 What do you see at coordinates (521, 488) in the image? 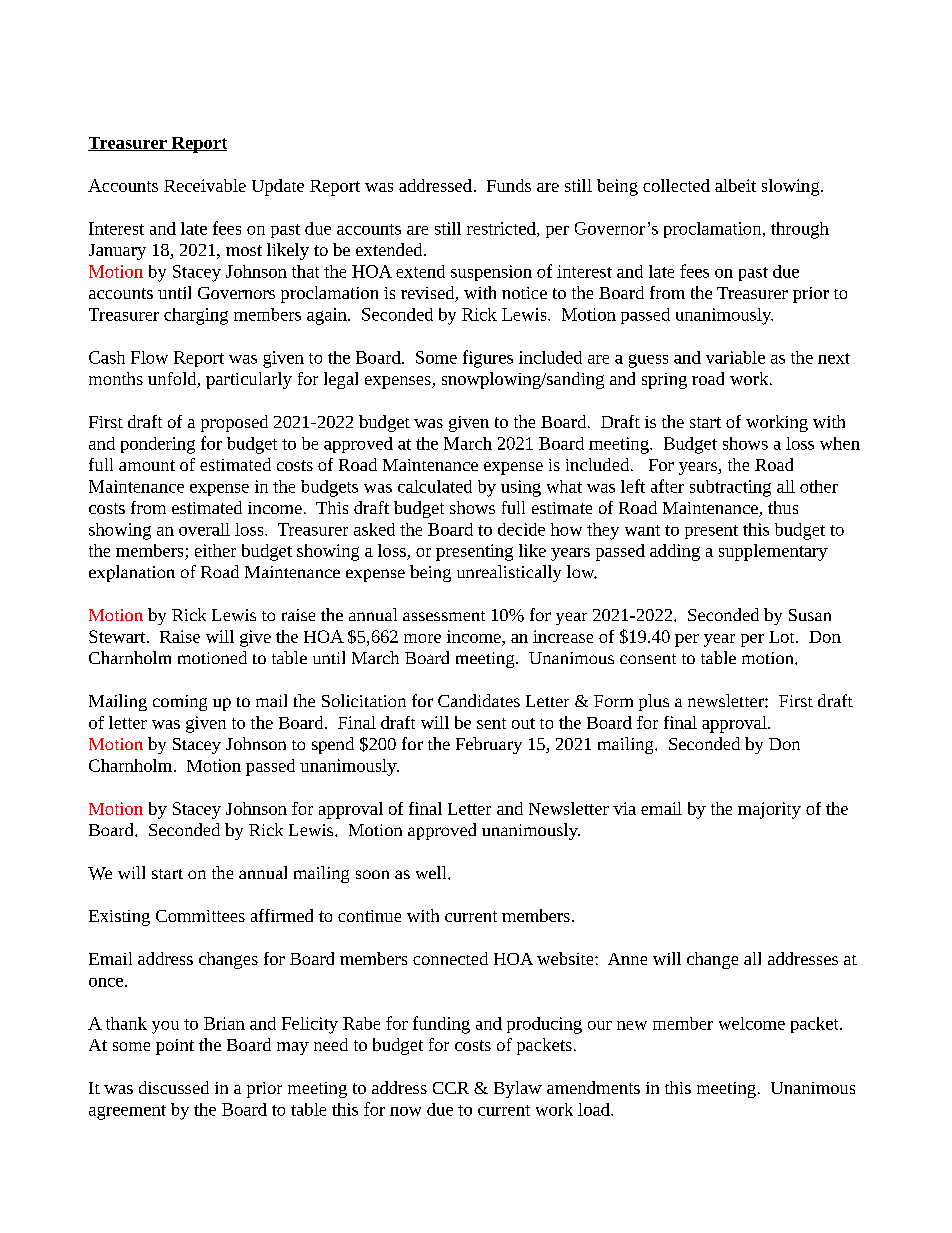
I see `using` at bounding box center [521, 488].
